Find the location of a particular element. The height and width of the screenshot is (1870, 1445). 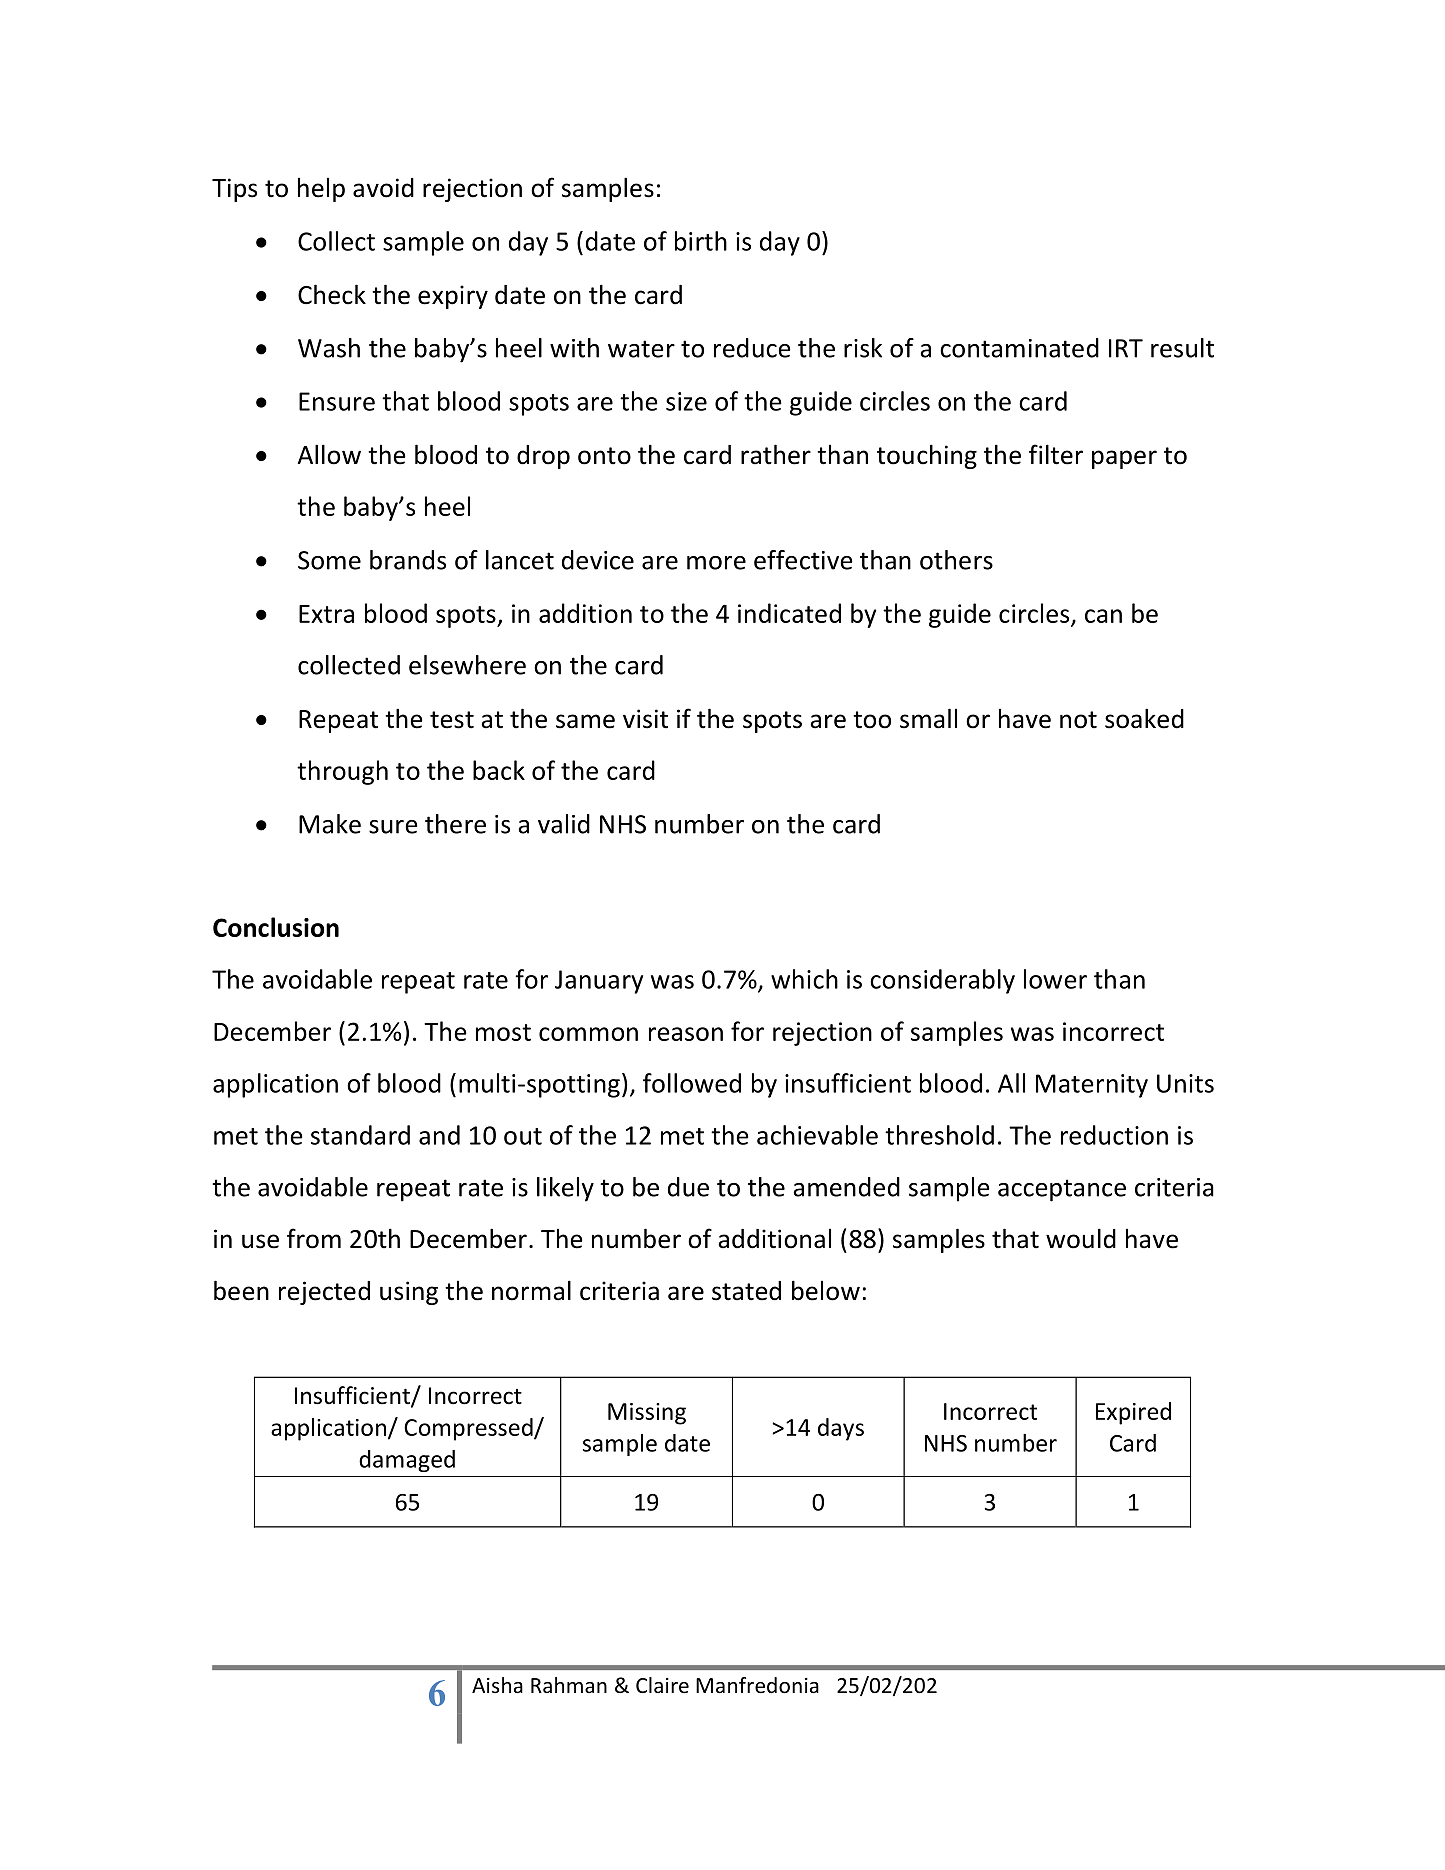

Aisha is located at coordinates (497, 1685).
